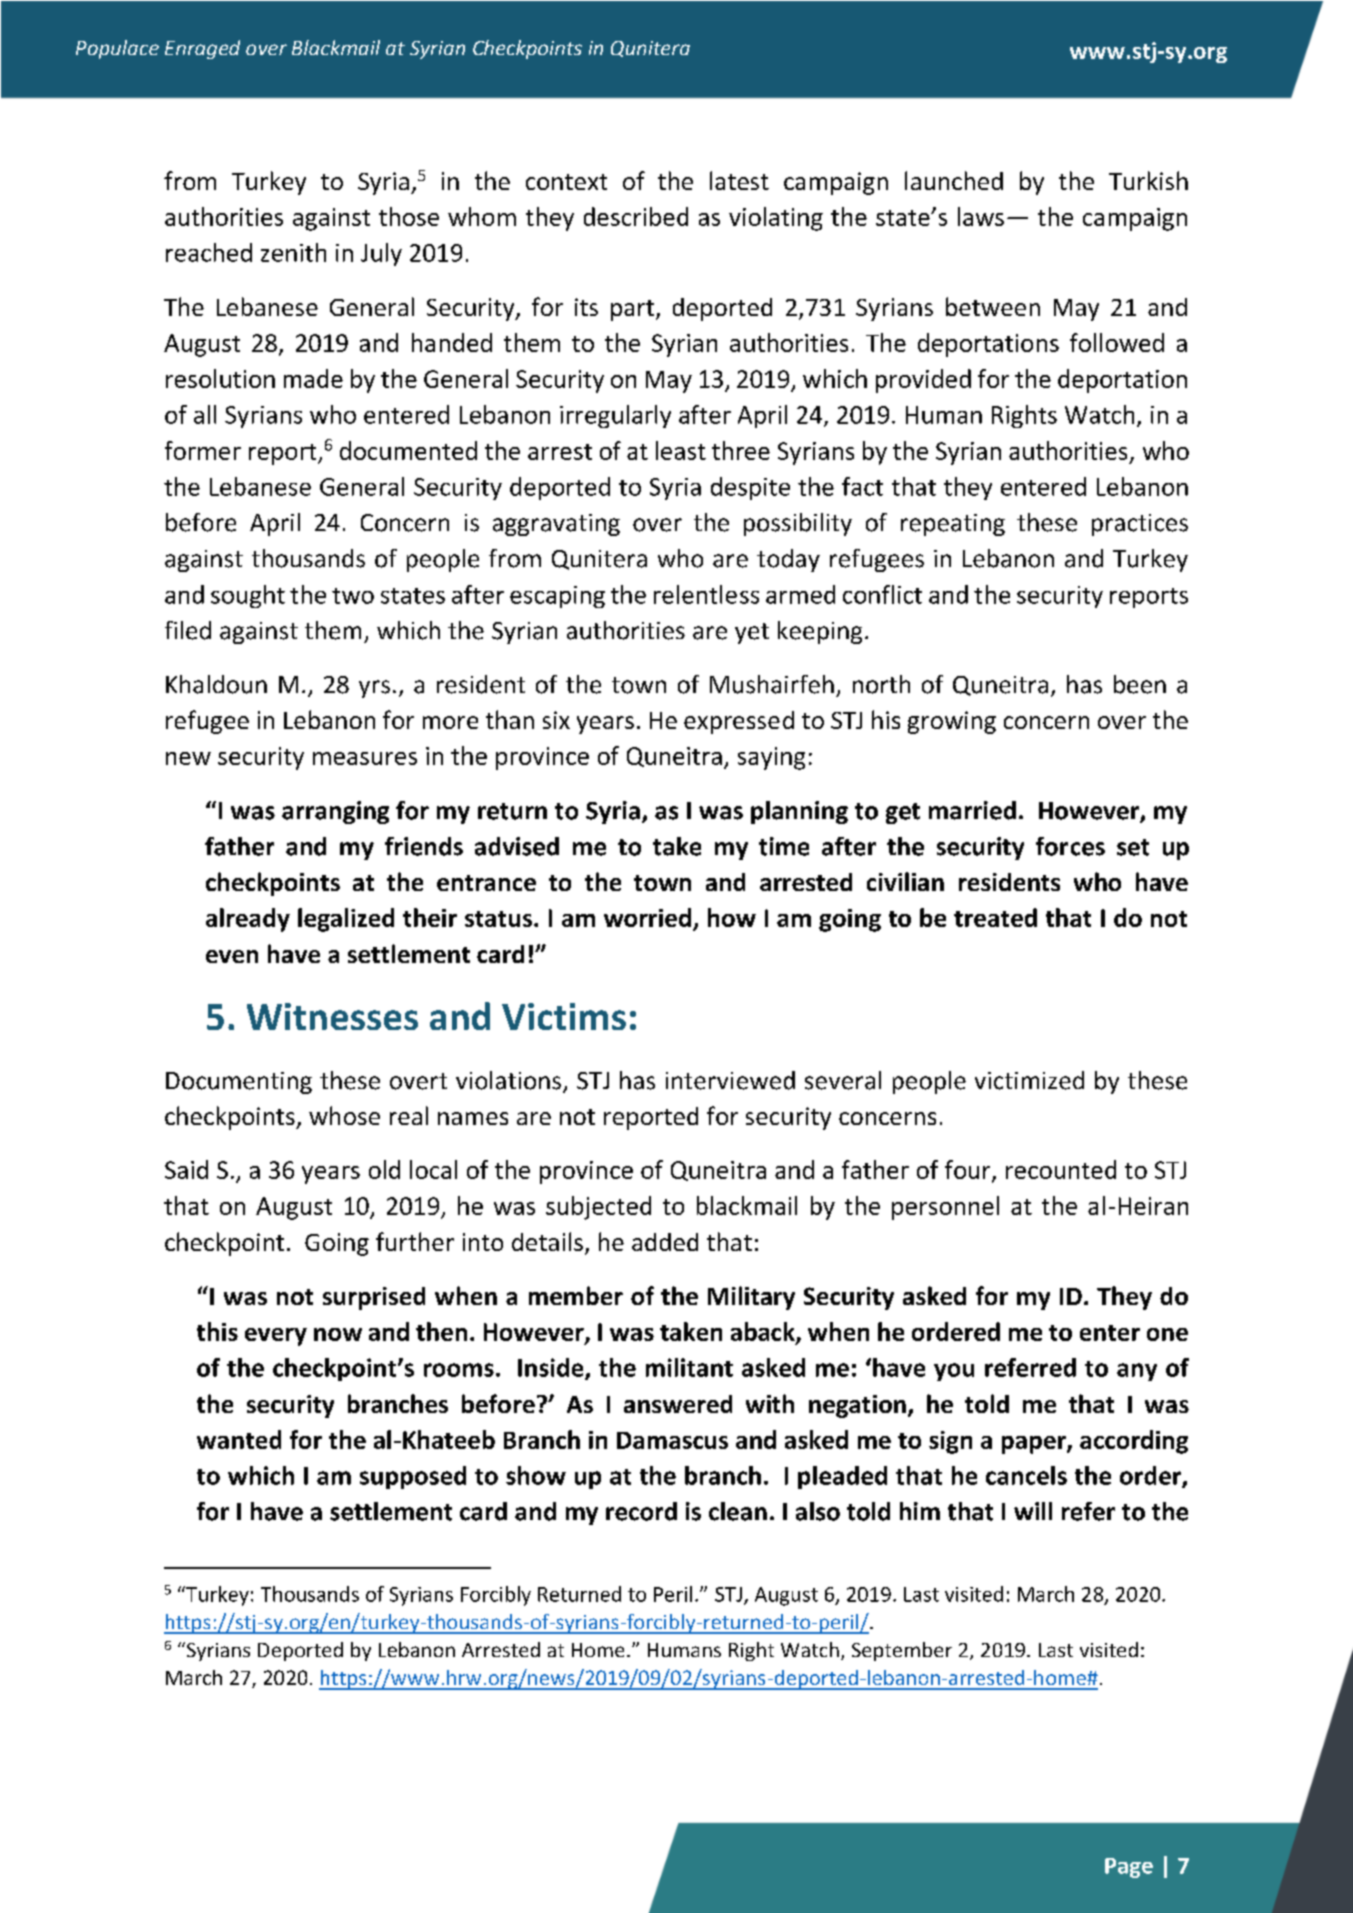 This screenshot has width=1353, height=1913. I want to click on launched, so click(954, 180).
